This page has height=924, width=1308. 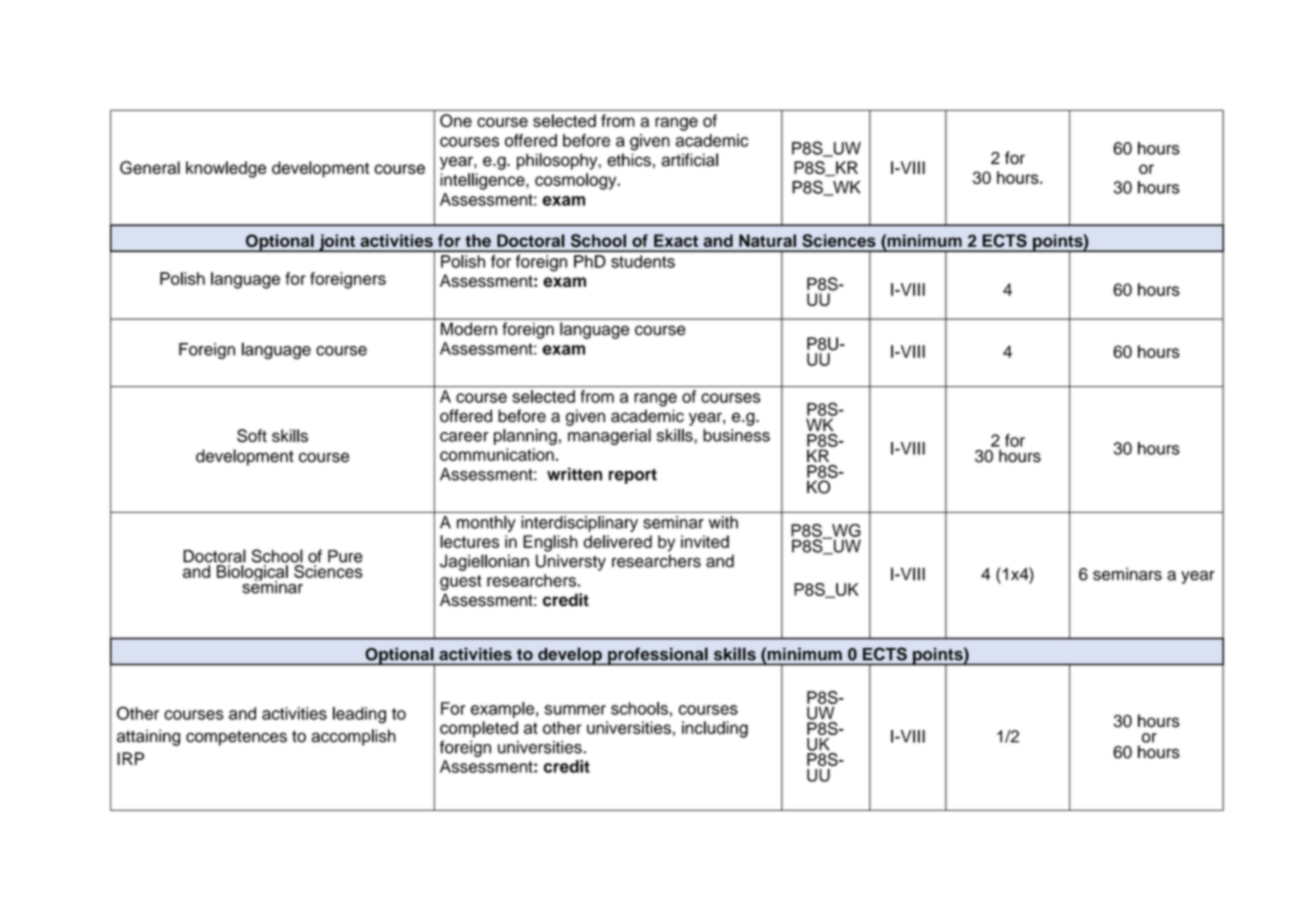 I want to click on invited, so click(x=705, y=541).
